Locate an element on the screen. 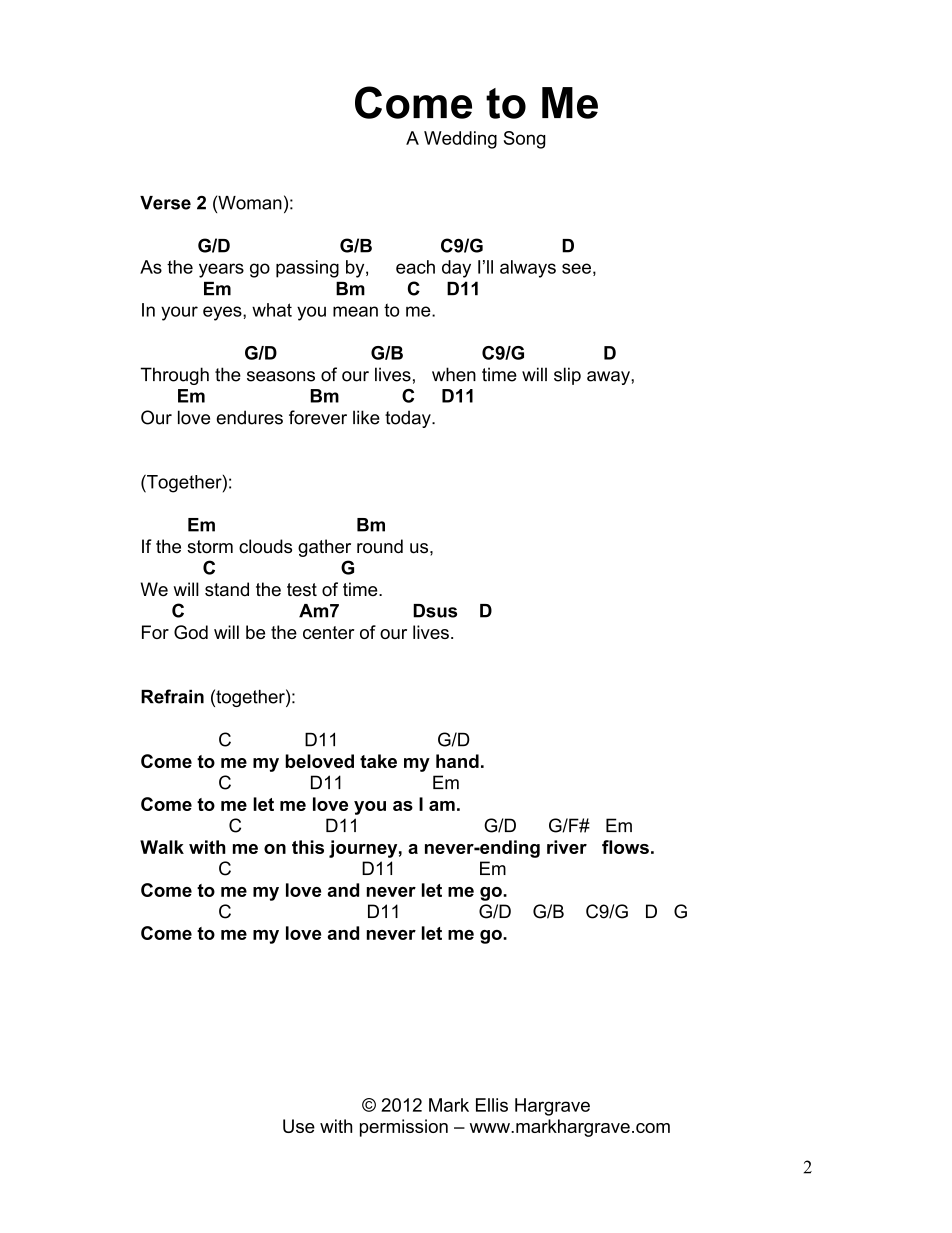  permission is located at coordinates (404, 1128).
